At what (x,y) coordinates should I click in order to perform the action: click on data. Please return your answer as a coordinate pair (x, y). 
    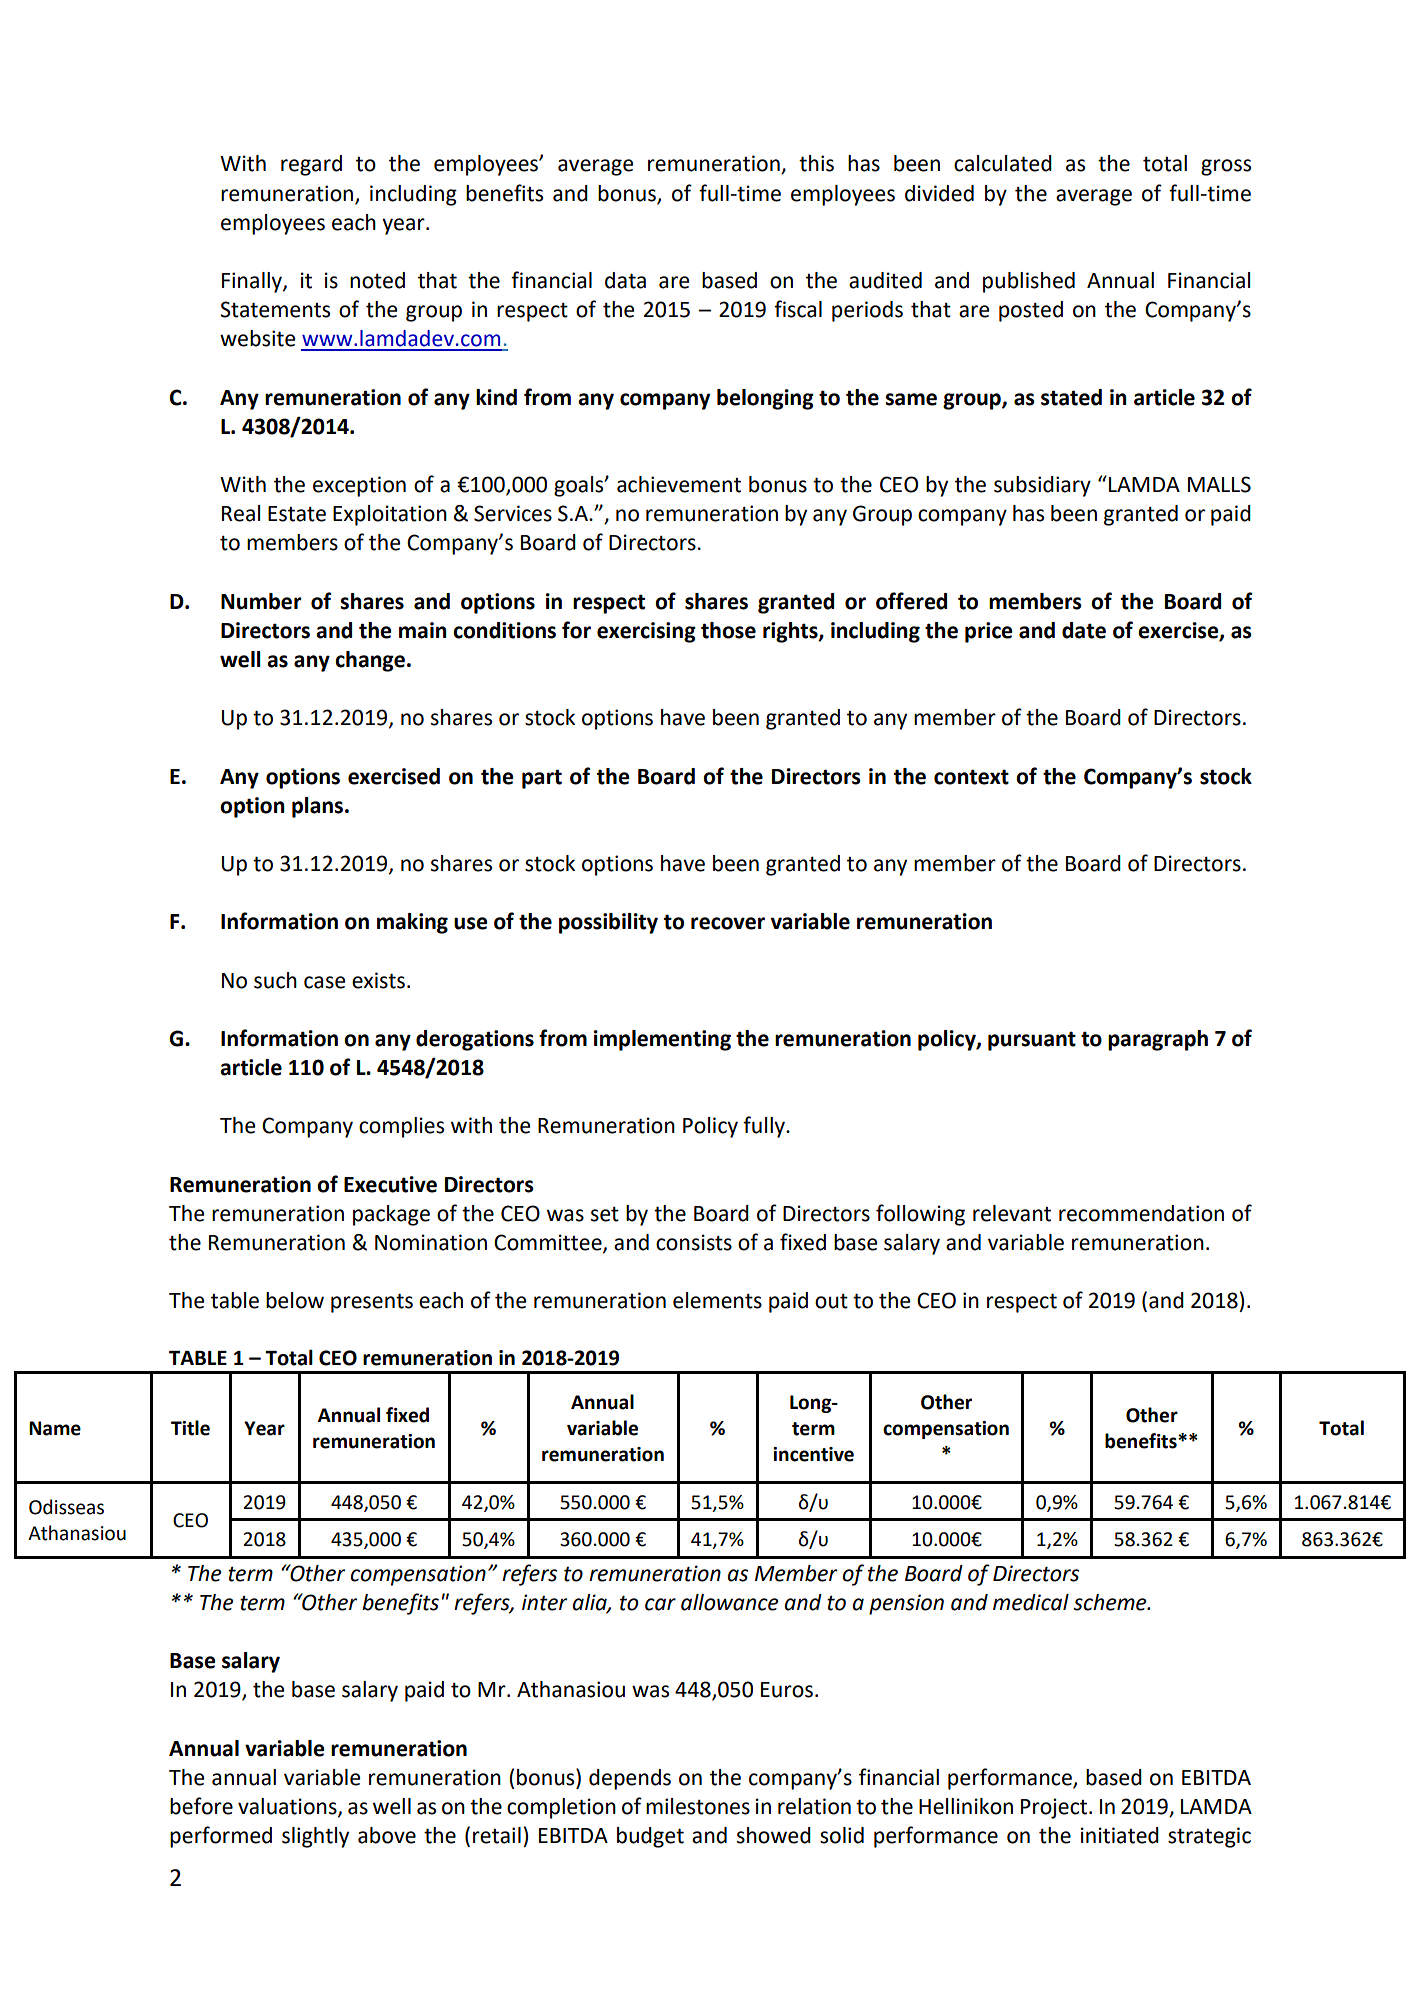
    Looking at the image, I should click on (625, 280).
